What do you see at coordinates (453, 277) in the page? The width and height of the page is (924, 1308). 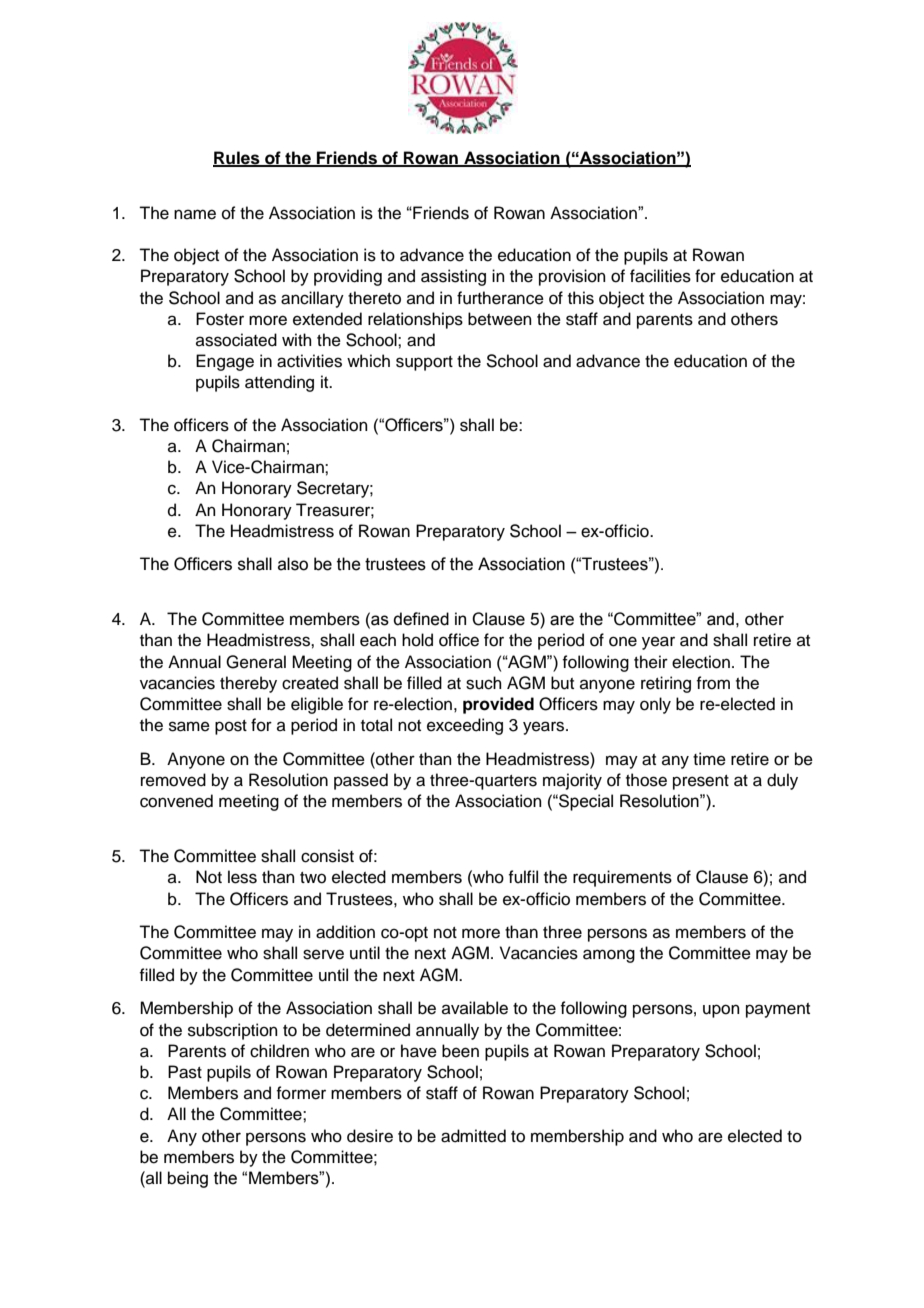 I see `assisting` at bounding box center [453, 277].
